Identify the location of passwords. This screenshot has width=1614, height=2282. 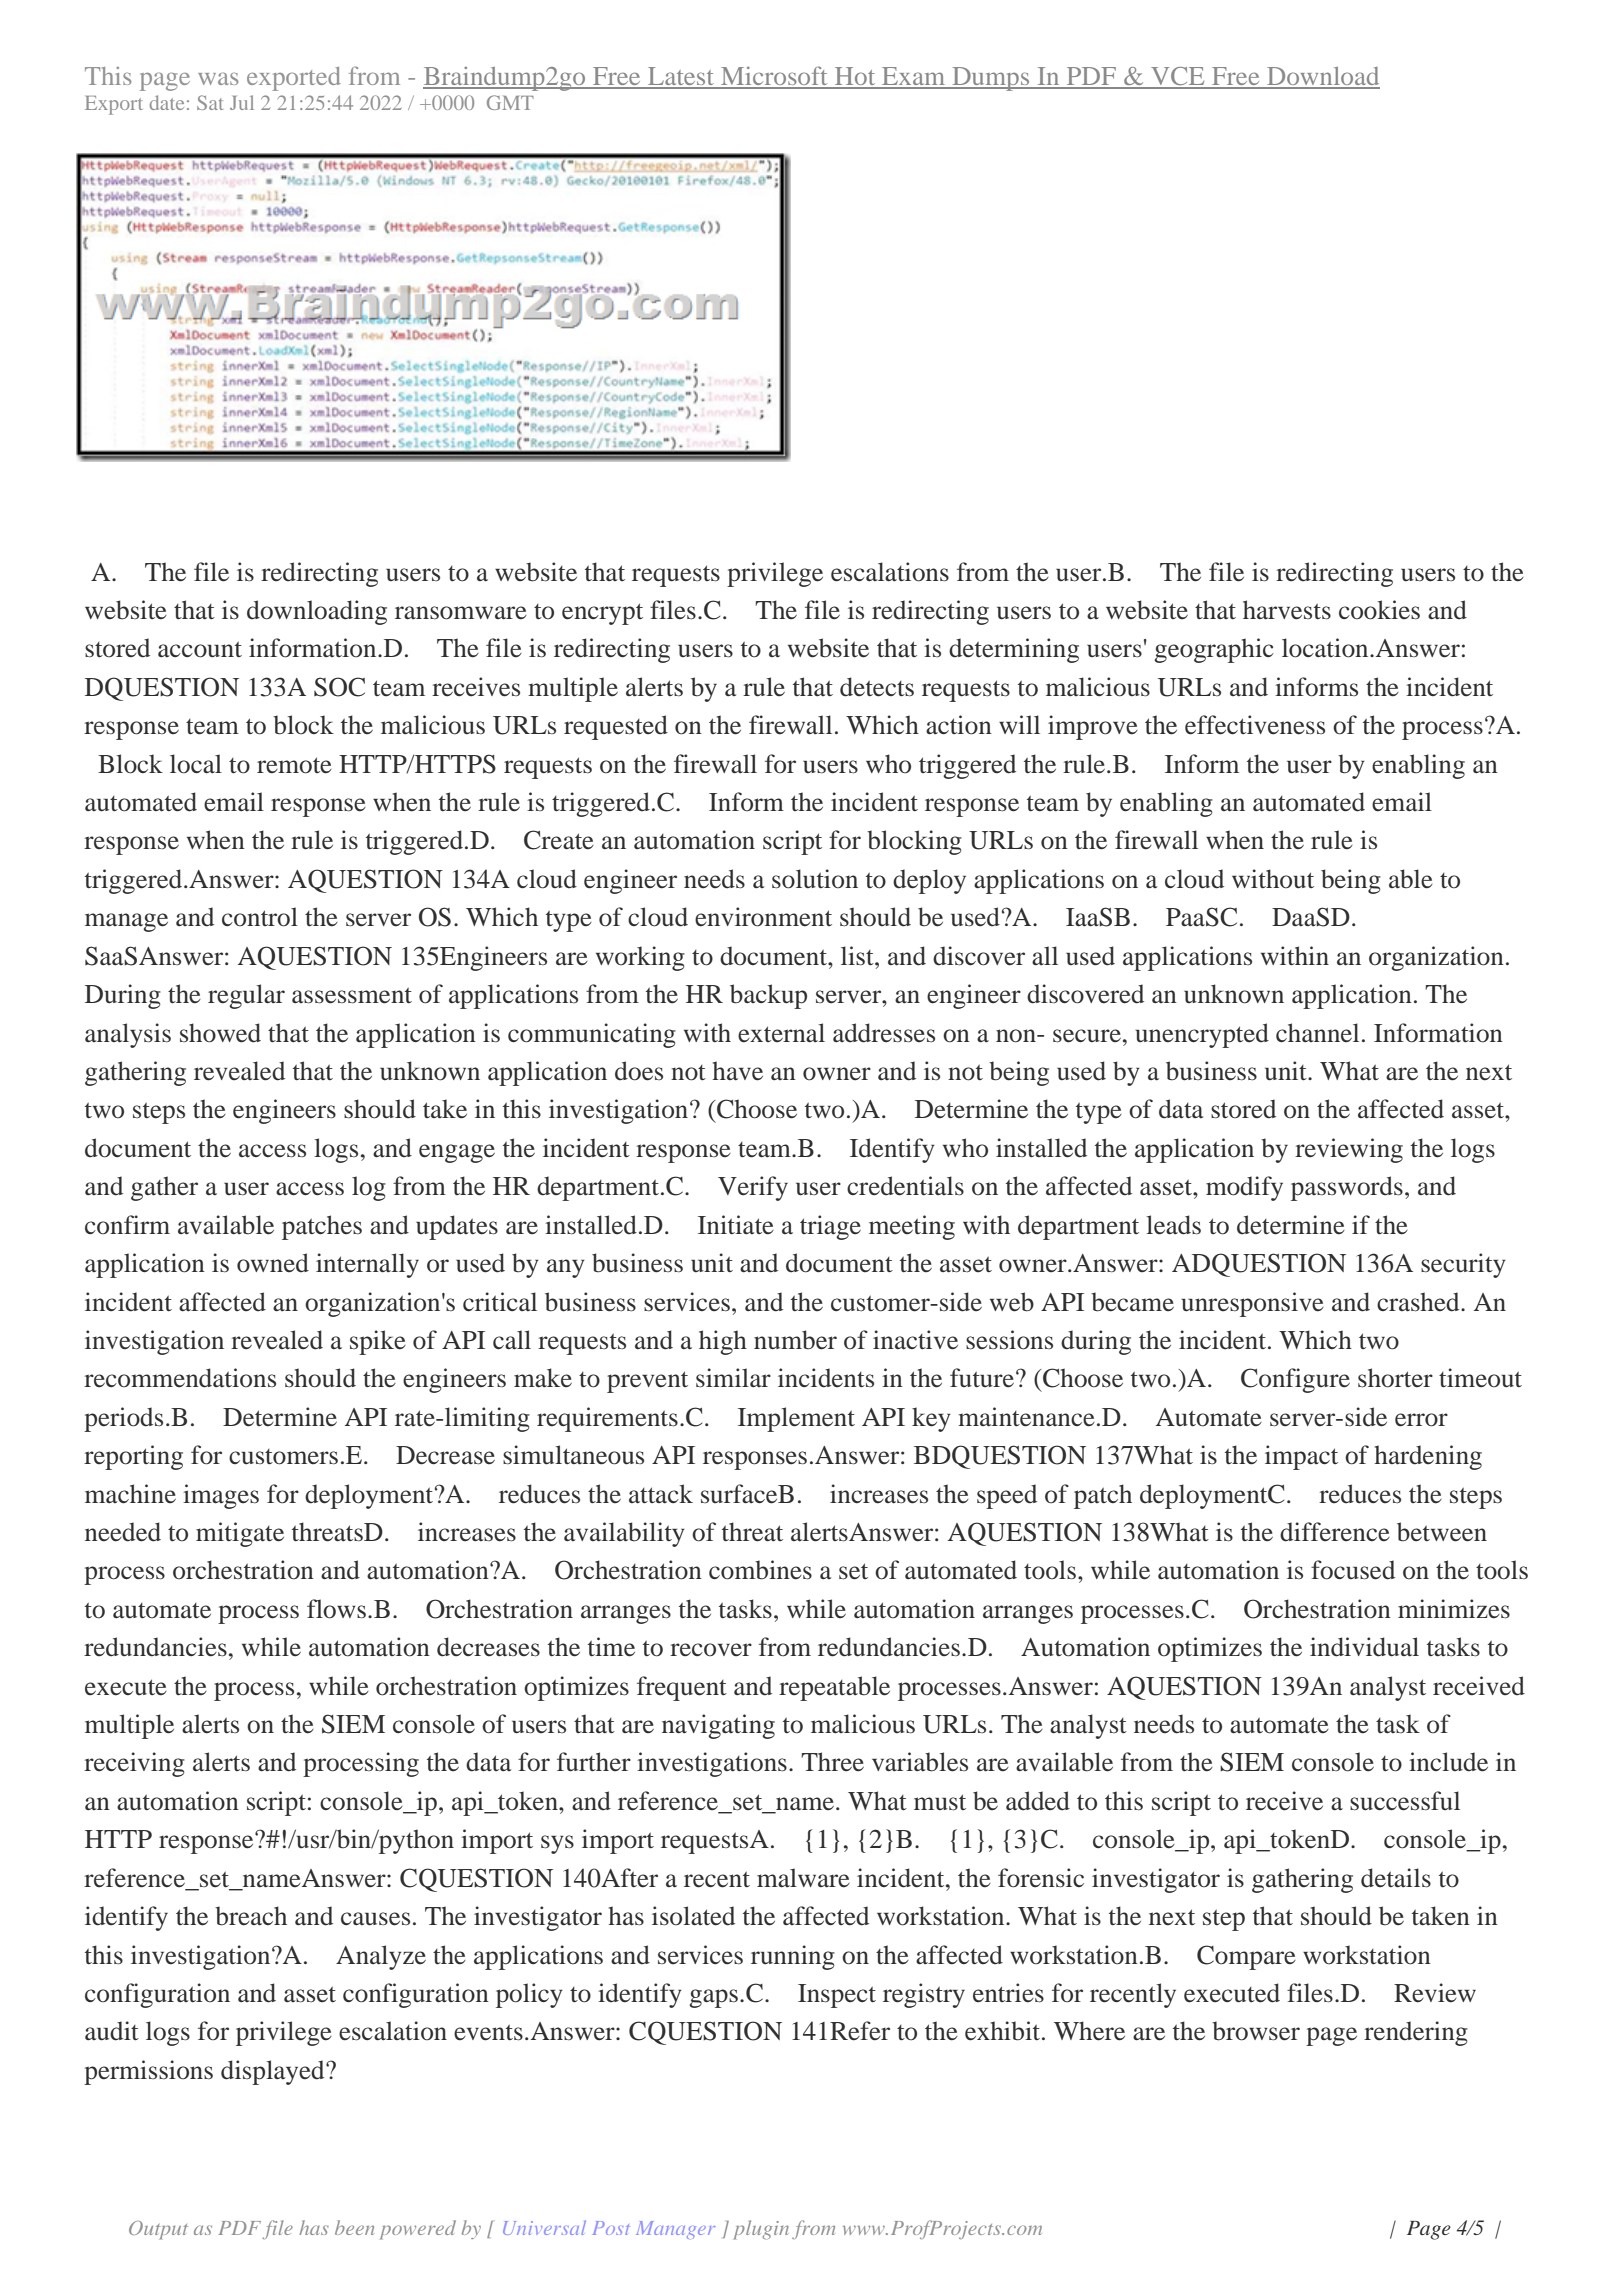
(1347, 1188).
